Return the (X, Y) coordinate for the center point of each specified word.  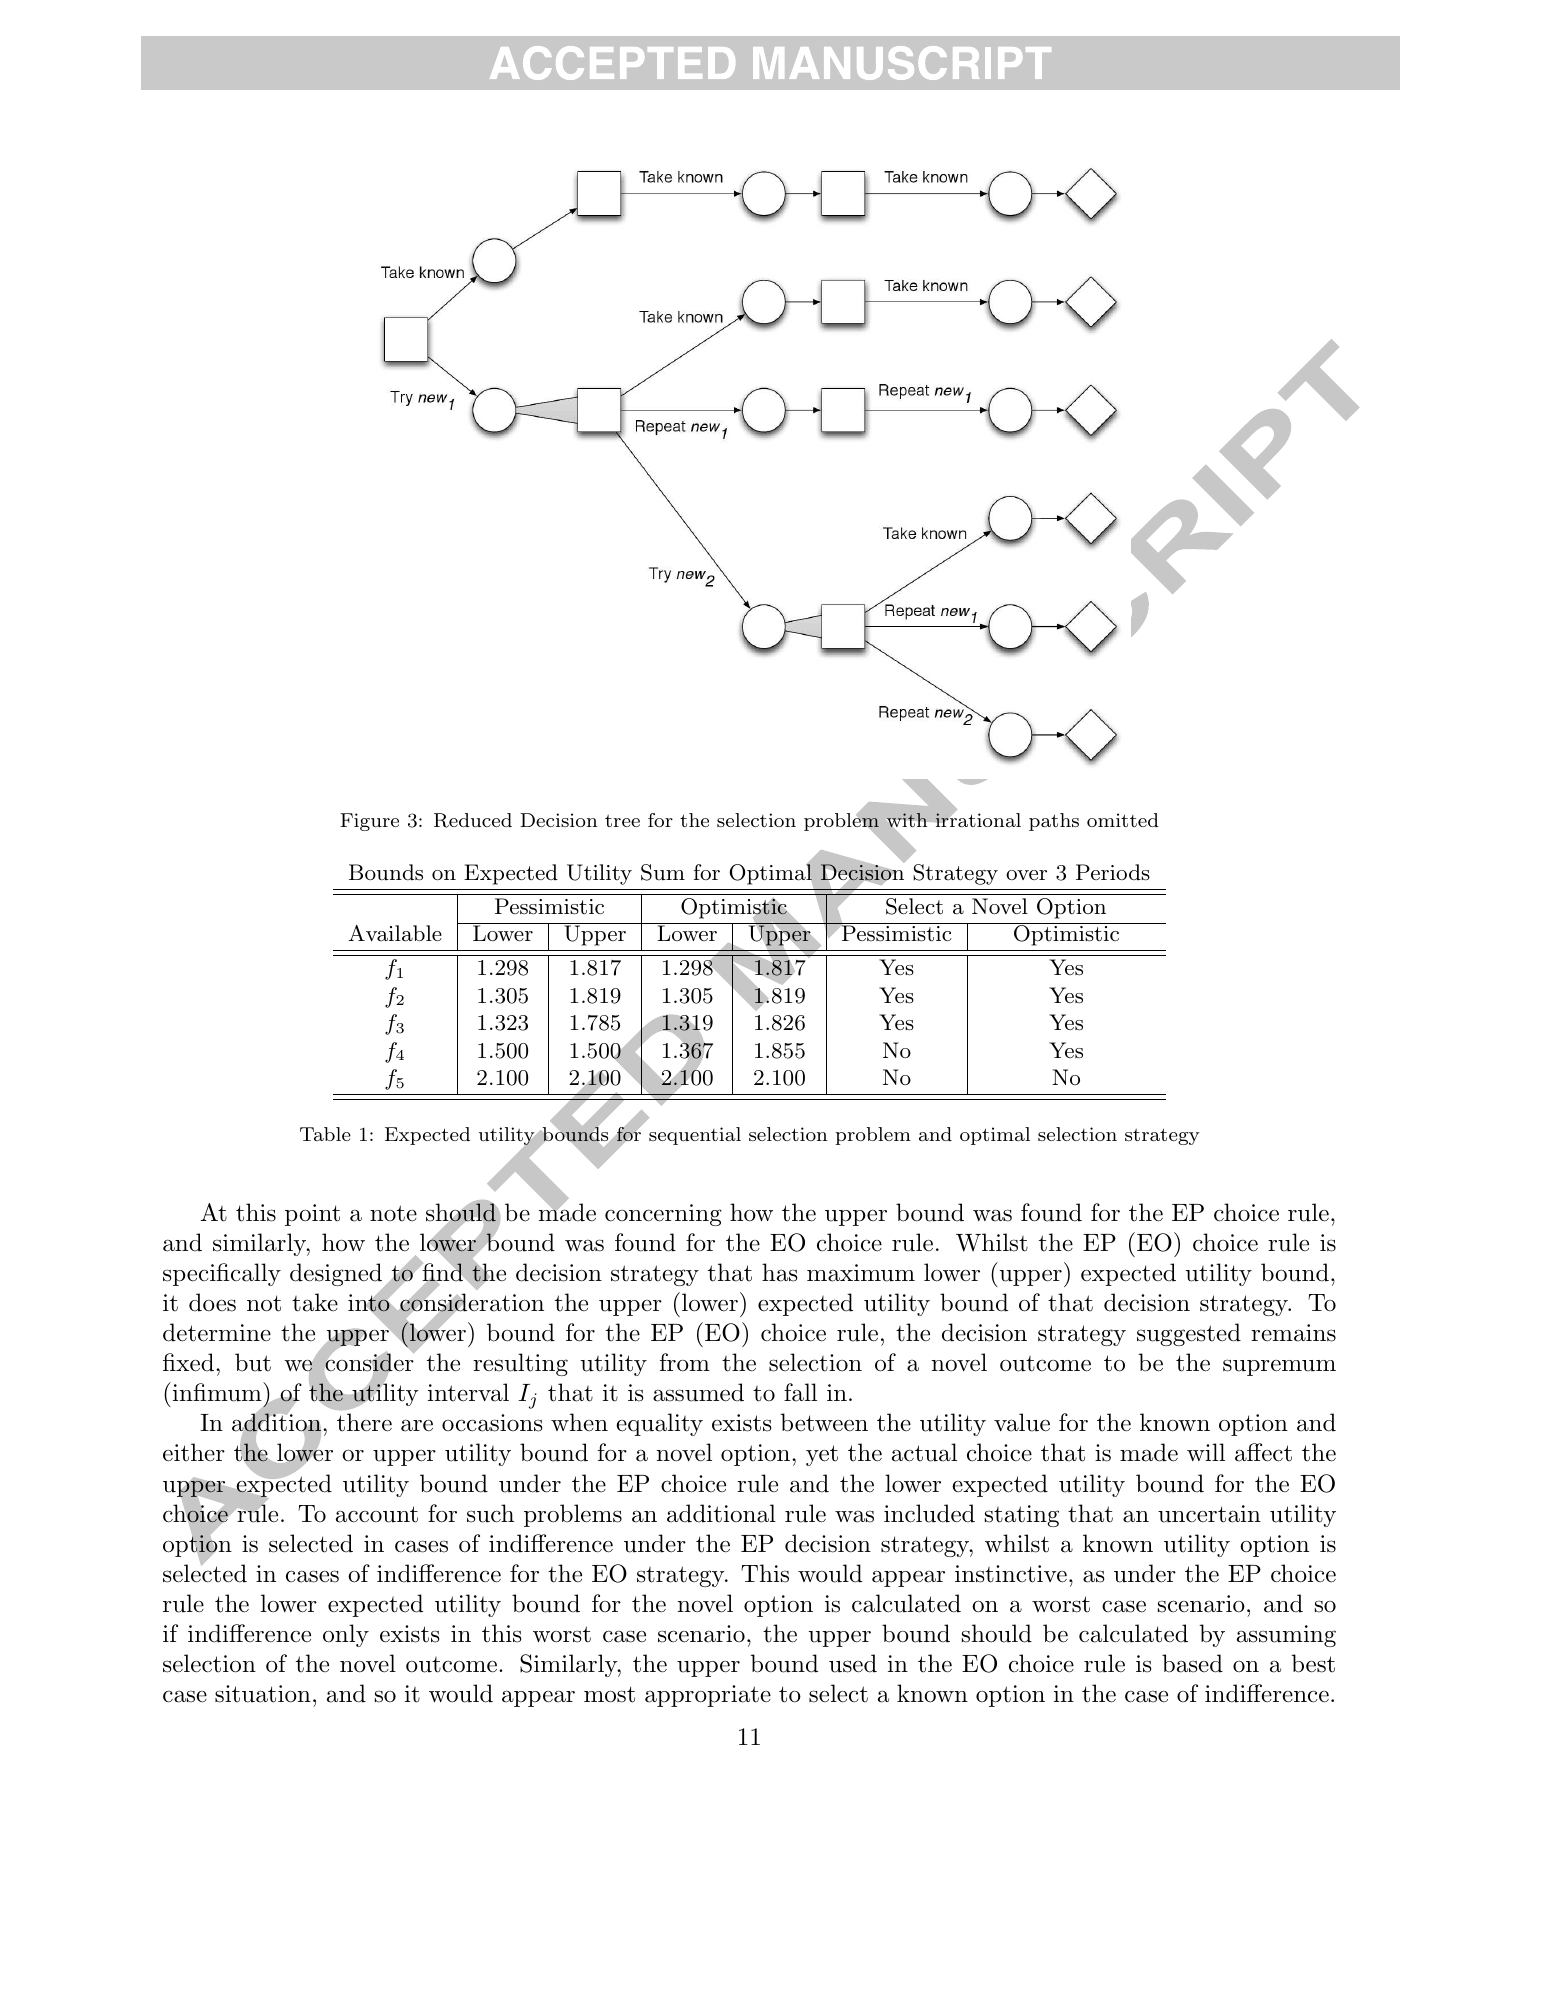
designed (337, 1276)
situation (263, 1694)
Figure (369, 822)
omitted (1123, 820)
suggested (1189, 1334)
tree (622, 821)
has (780, 1272)
